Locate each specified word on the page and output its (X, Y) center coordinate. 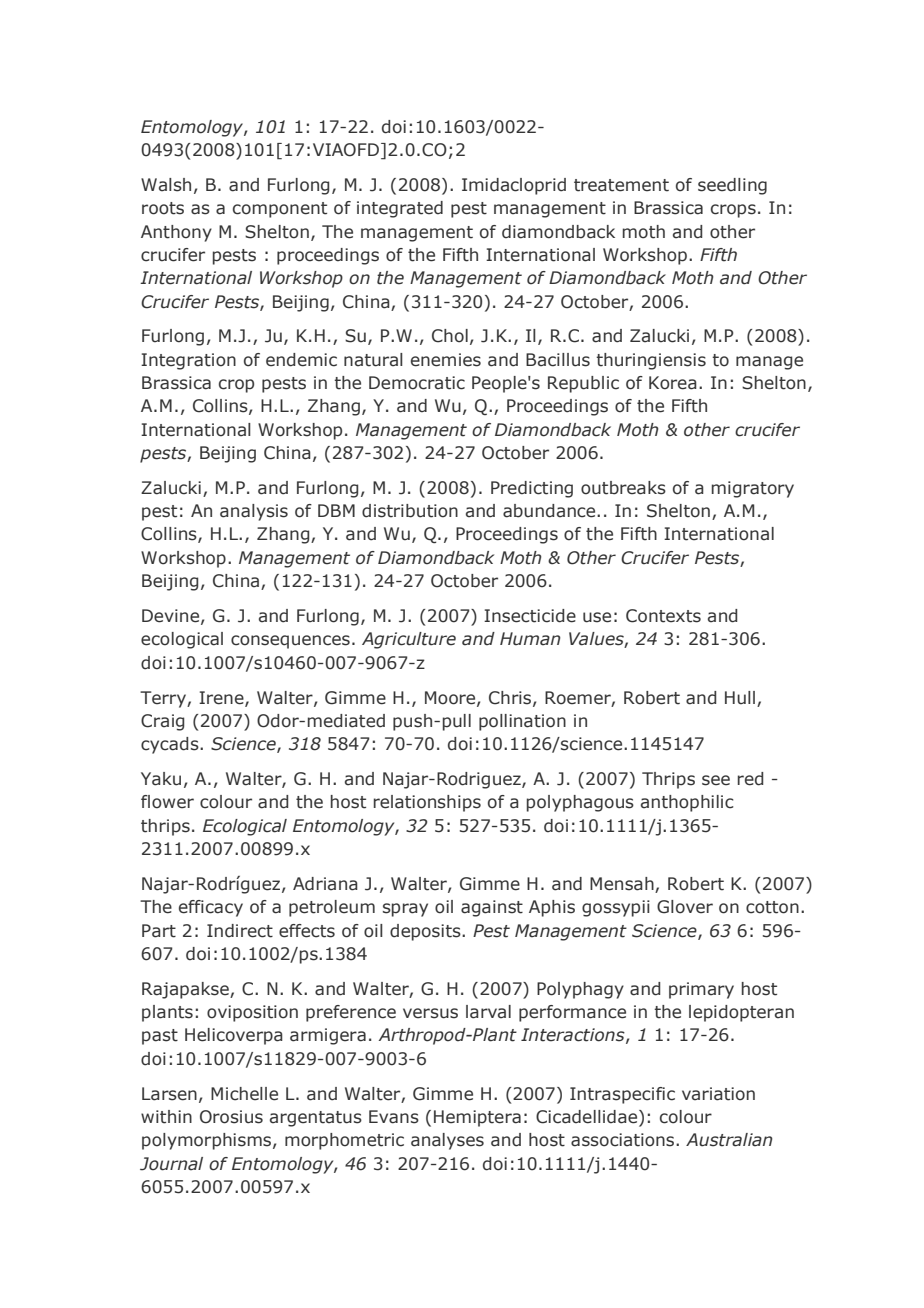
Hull (740, 698)
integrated (400, 209)
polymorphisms (206, 1141)
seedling (732, 186)
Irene (222, 698)
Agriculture (409, 640)
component (280, 210)
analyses (447, 1141)
